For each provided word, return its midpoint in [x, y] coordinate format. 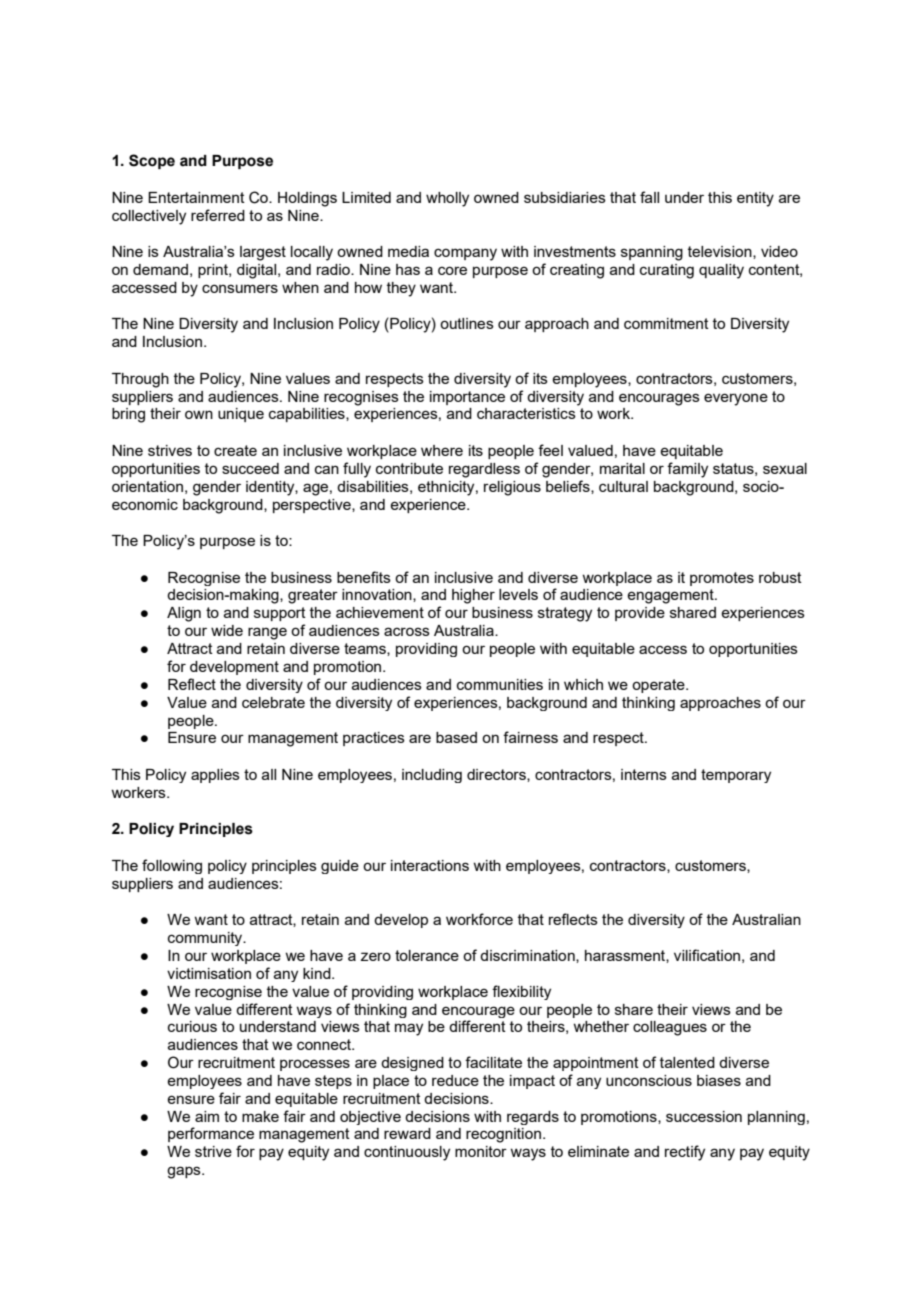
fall [649, 197]
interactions [430, 865]
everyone [736, 399]
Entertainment [196, 197]
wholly [447, 199]
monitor [481, 1151]
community [206, 939]
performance [211, 1134]
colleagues [670, 1028]
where [442, 450]
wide [227, 630]
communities [500, 684]
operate [659, 686]
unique [241, 415]
